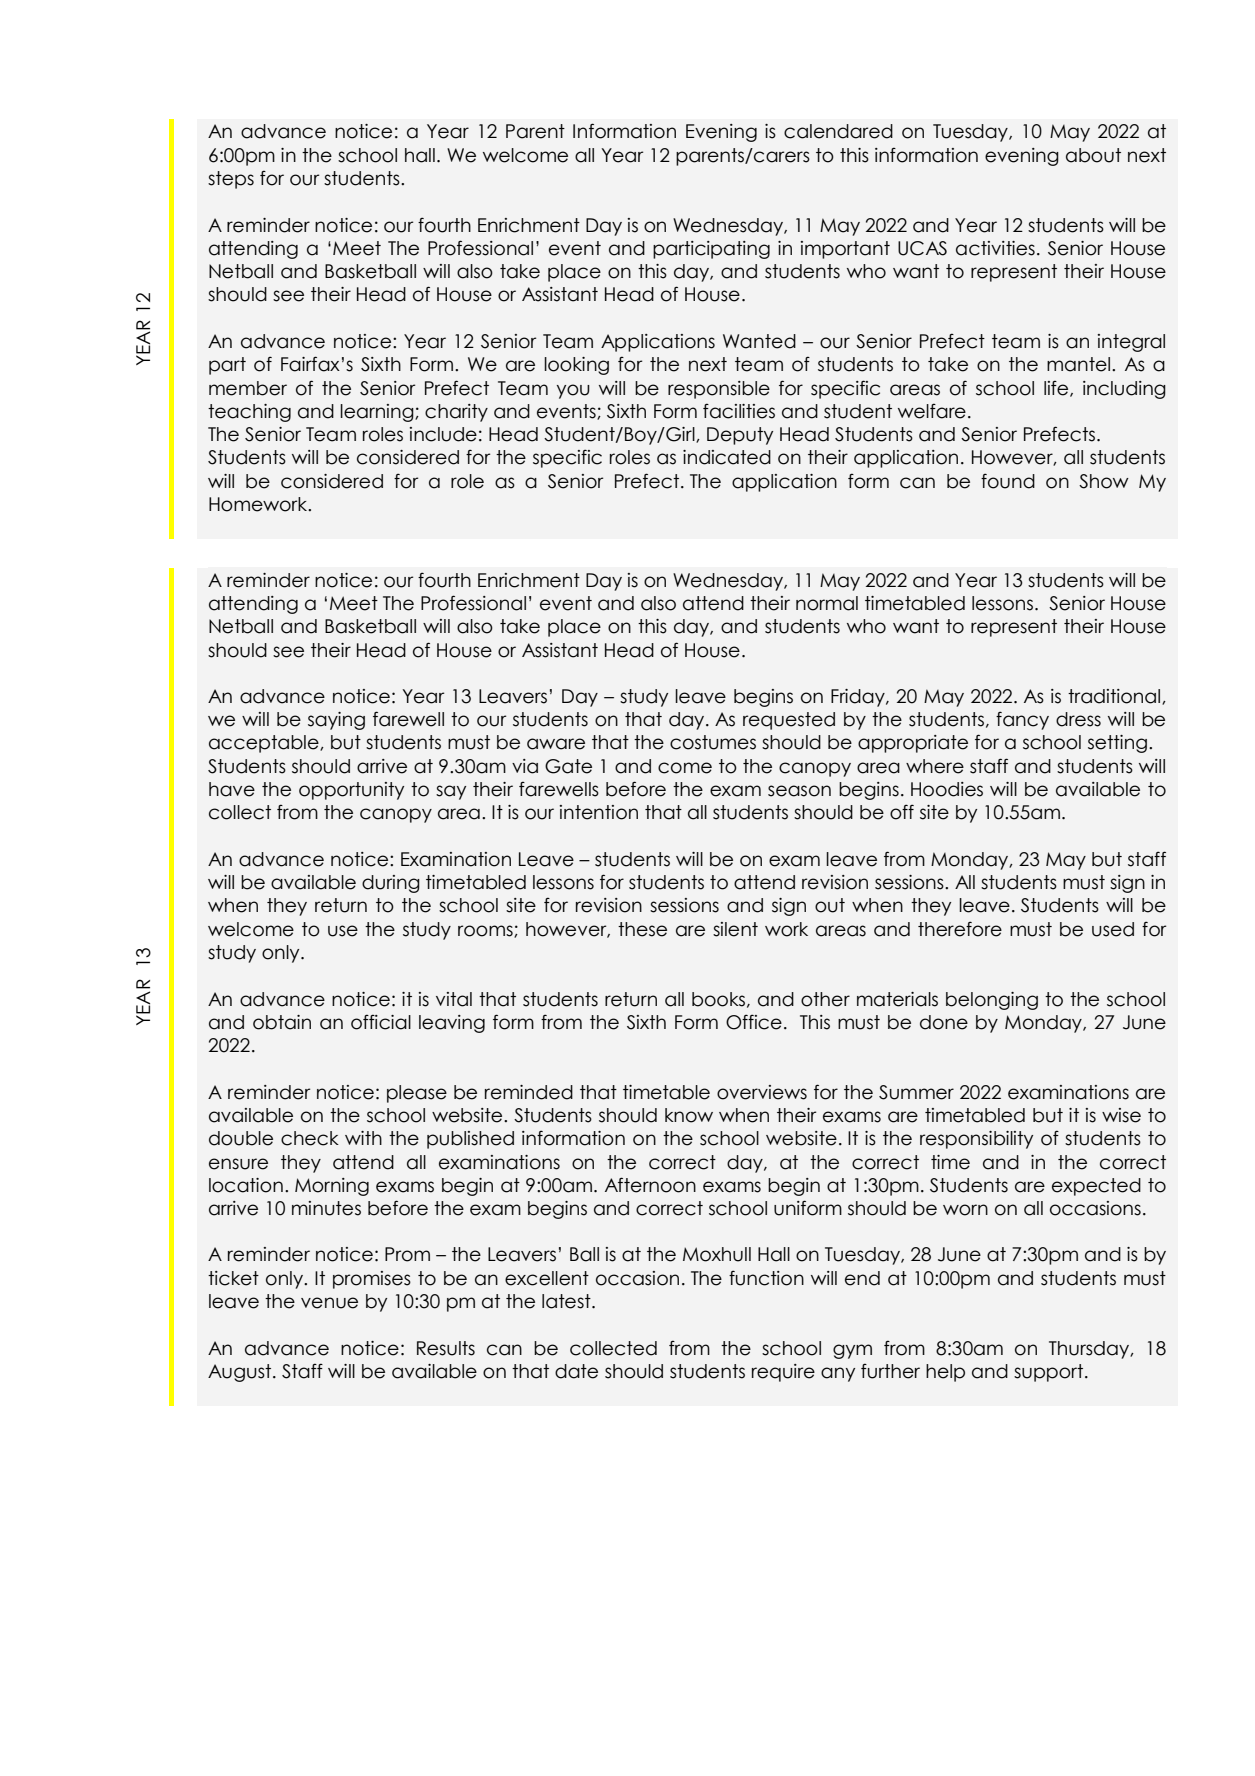 The width and height of the screenshot is (1255, 1776). I want to click on saying, so click(336, 721).
